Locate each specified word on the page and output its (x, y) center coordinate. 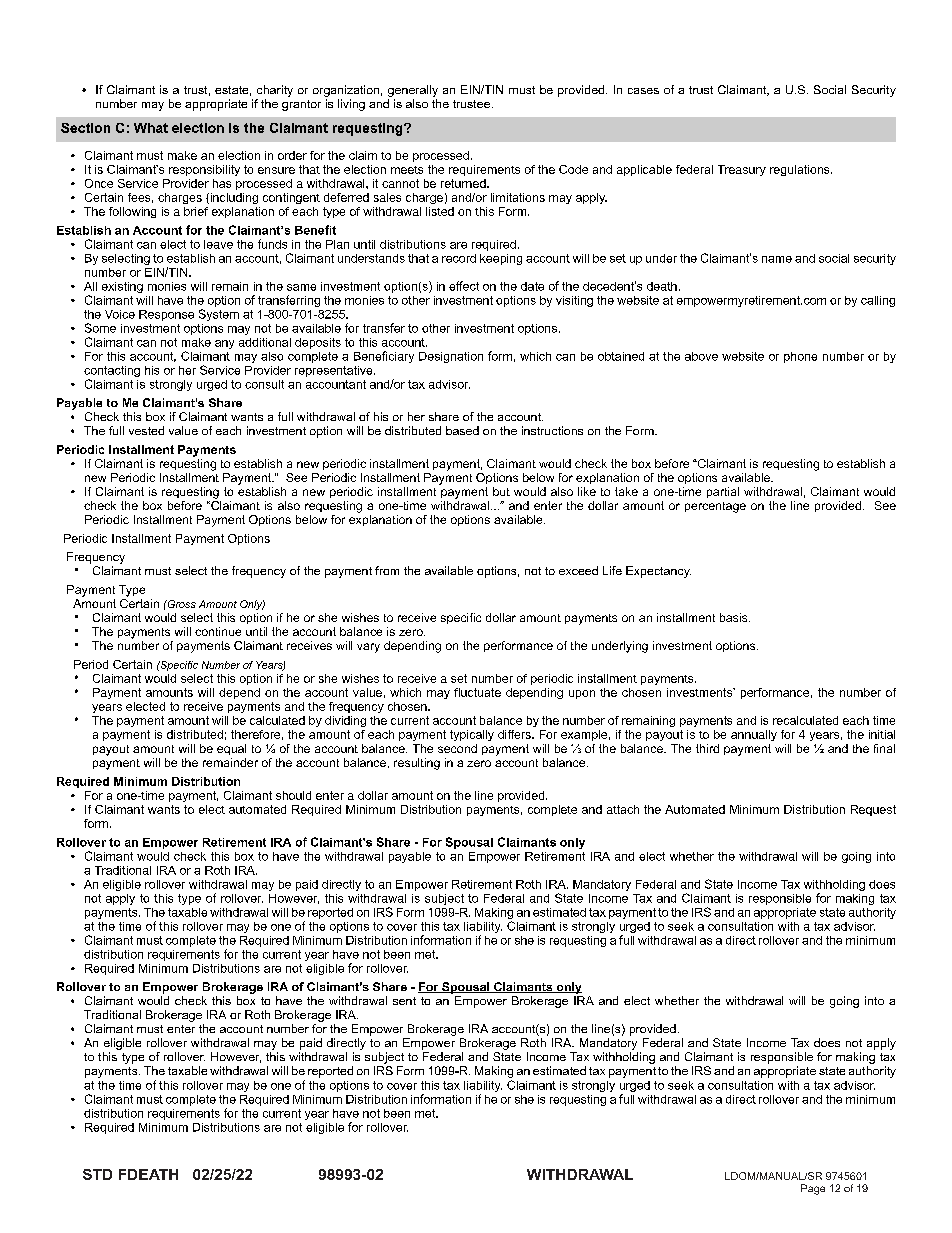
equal (231, 749)
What (151, 128)
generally (413, 91)
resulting (417, 764)
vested (146, 430)
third (707, 748)
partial (723, 492)
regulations (801, 170)
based (462, 430)
